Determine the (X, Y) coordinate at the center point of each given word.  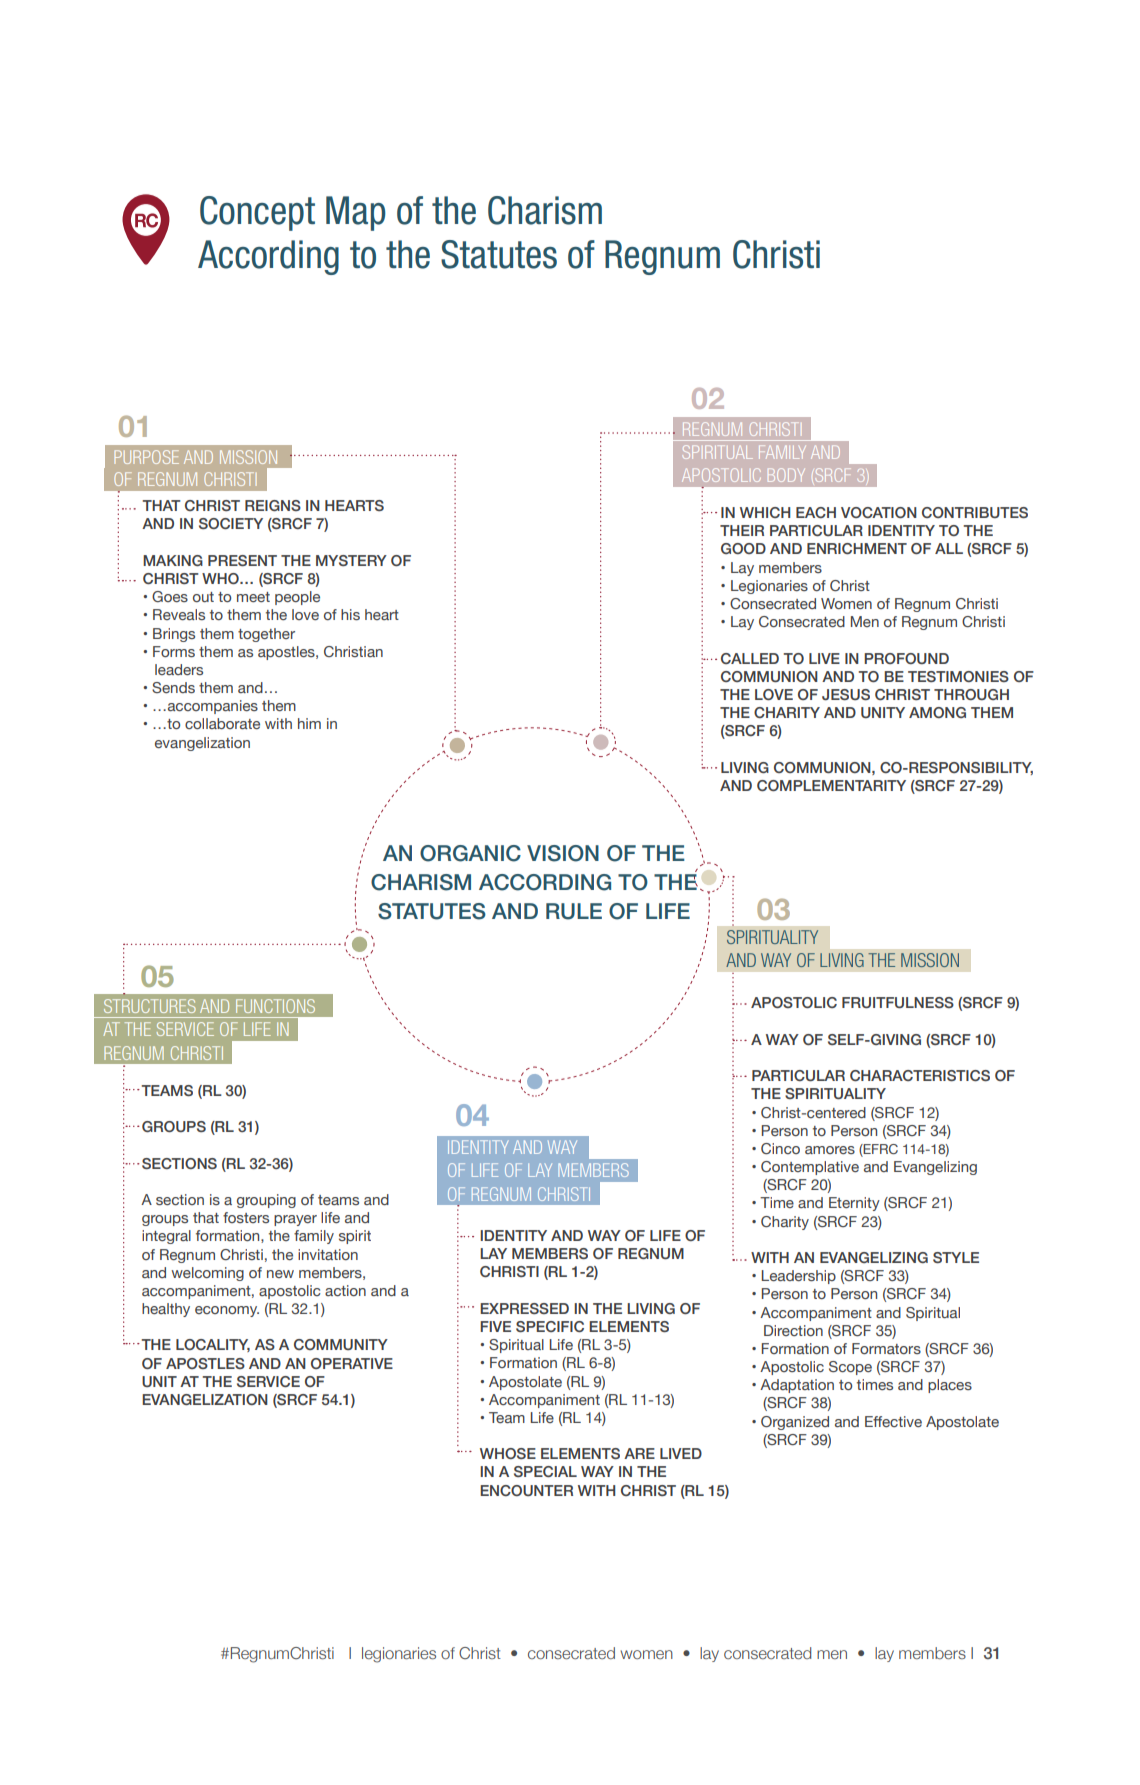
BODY (786, 475)
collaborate (222, 723)
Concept (257, 213)
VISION (563, 853)
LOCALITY (213, 1345)
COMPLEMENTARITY (831, 785)
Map (356, 213)
